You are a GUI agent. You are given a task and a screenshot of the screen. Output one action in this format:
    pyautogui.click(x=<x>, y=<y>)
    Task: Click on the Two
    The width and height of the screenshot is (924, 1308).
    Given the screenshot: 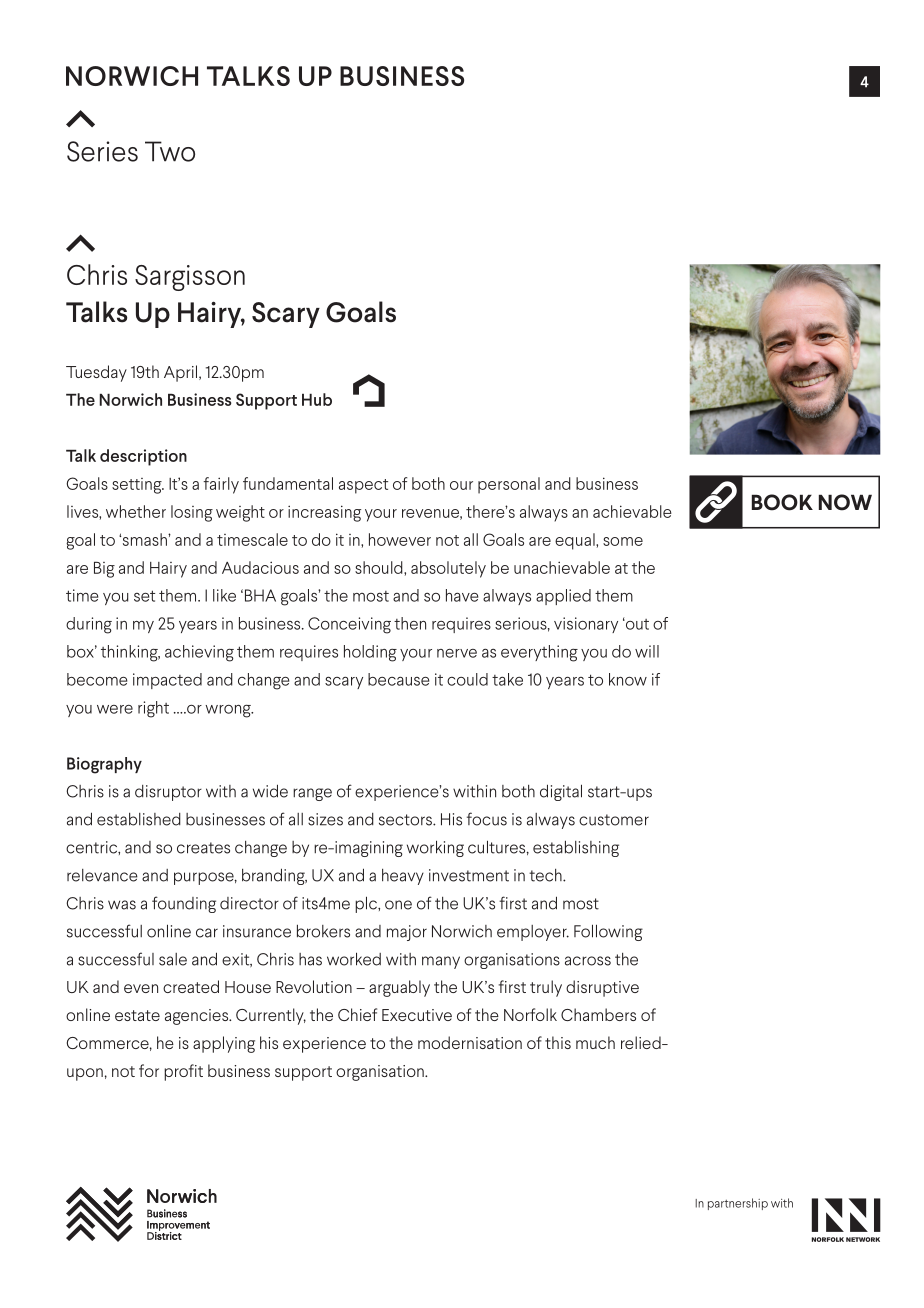 What is the action you would take?
    pyautogui.click(x=170, y=151)
